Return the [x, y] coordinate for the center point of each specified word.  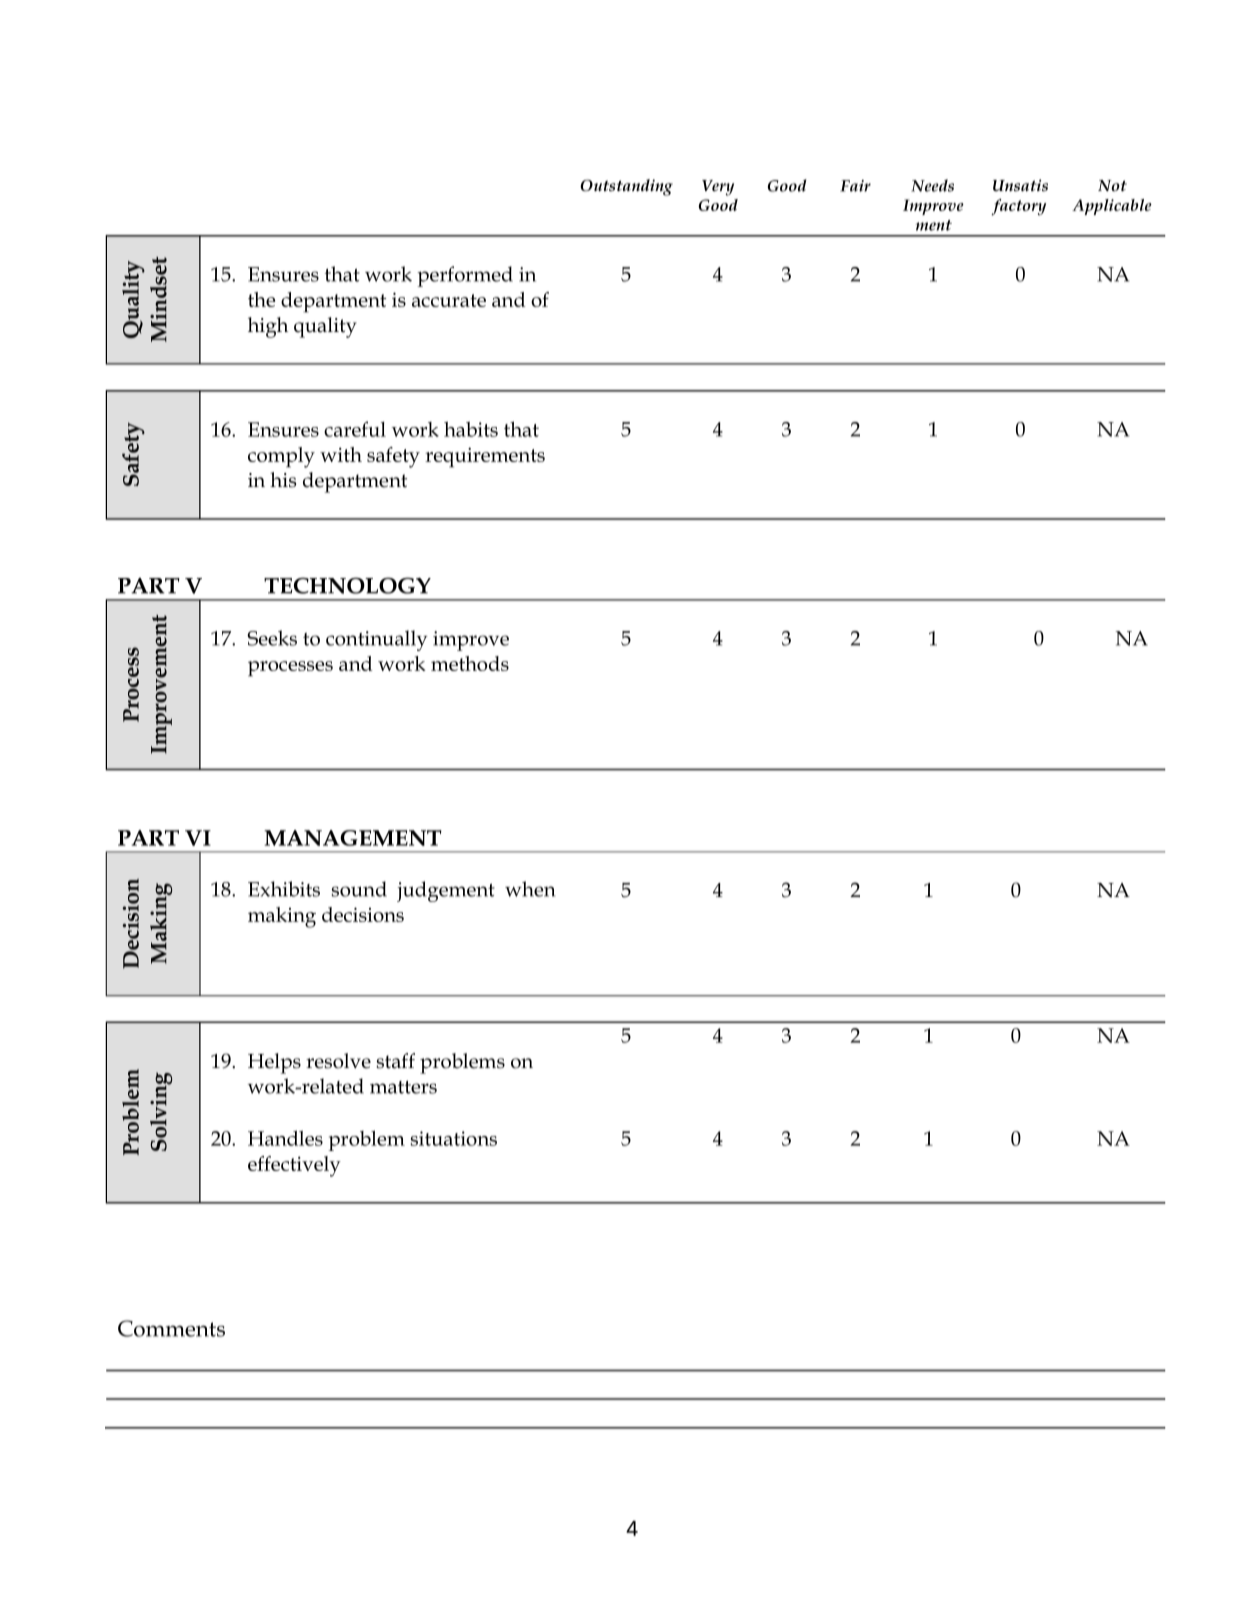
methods [470, 663]
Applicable [1112, 207]
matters [403, 1087]
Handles [285, 1138]
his [283, 480]
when [530, 889]
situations [454, 1138]
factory [1019, 207]
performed [465, 276]
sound [359, 889]
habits [471, 429]
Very [718, 188]
